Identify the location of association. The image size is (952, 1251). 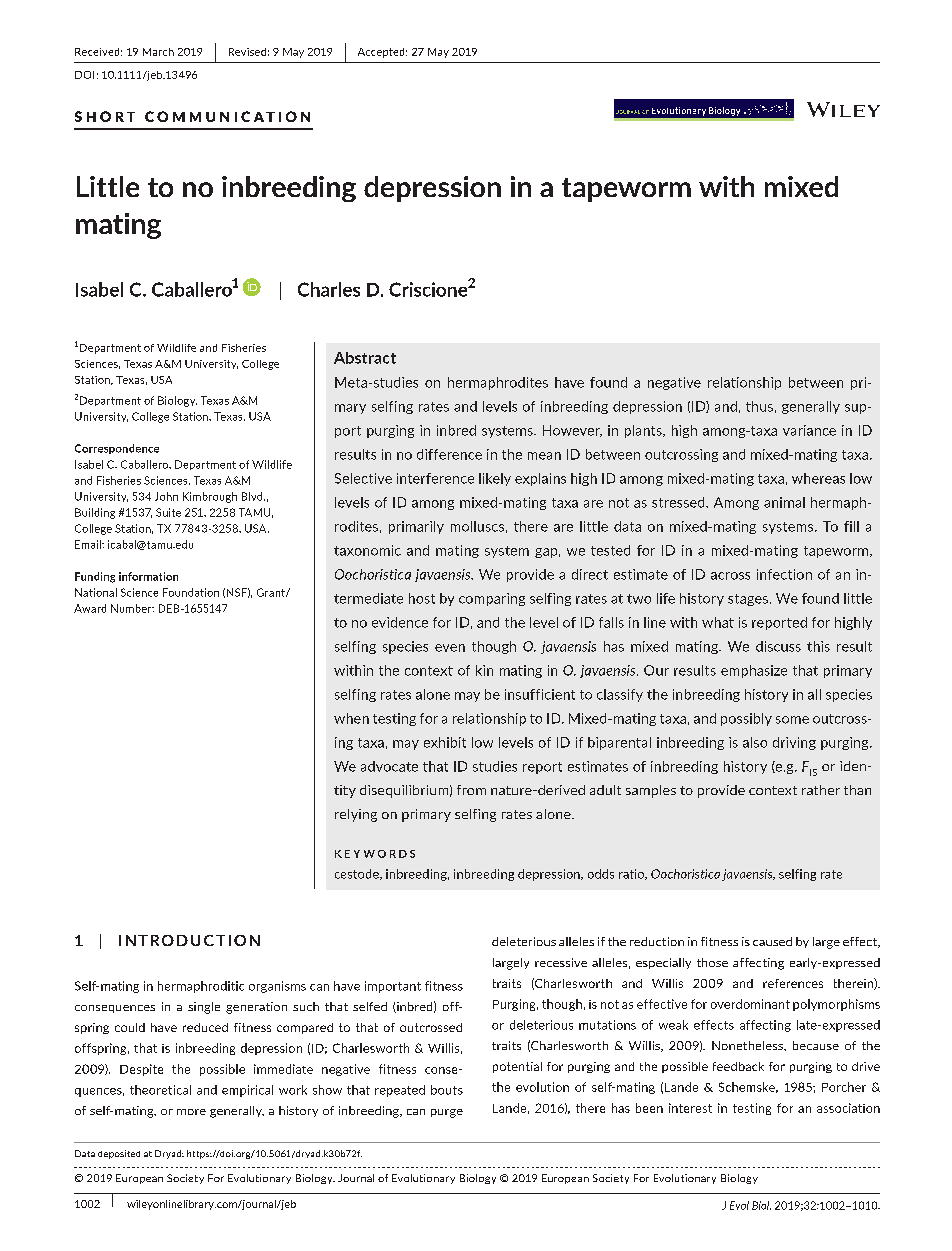
(848, 1108).
